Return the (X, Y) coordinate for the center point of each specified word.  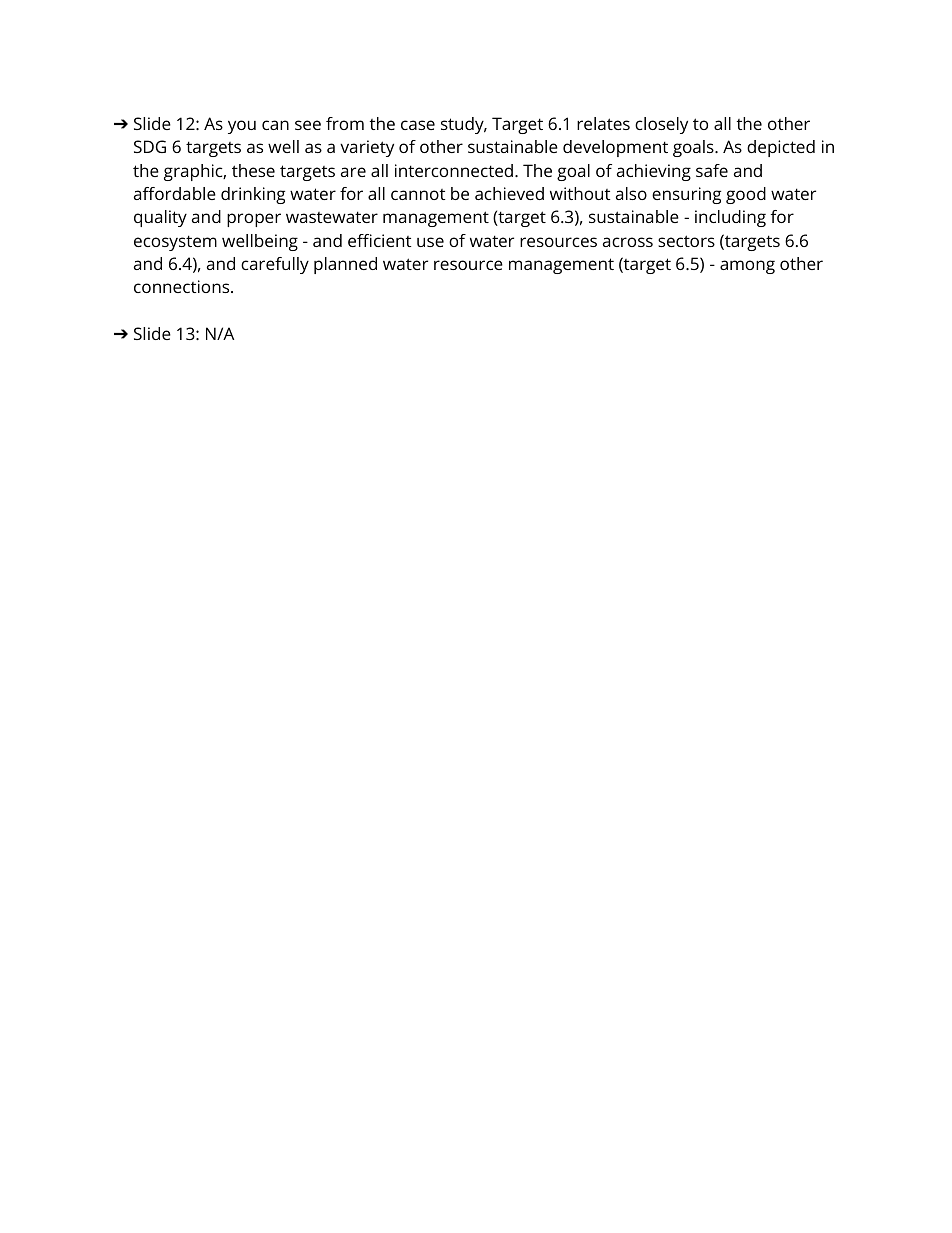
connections (183, 286)
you (242, 127)
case (418, 125)
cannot (418, 194)
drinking (253, 195)
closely (661, 125)
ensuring (686, 195)
